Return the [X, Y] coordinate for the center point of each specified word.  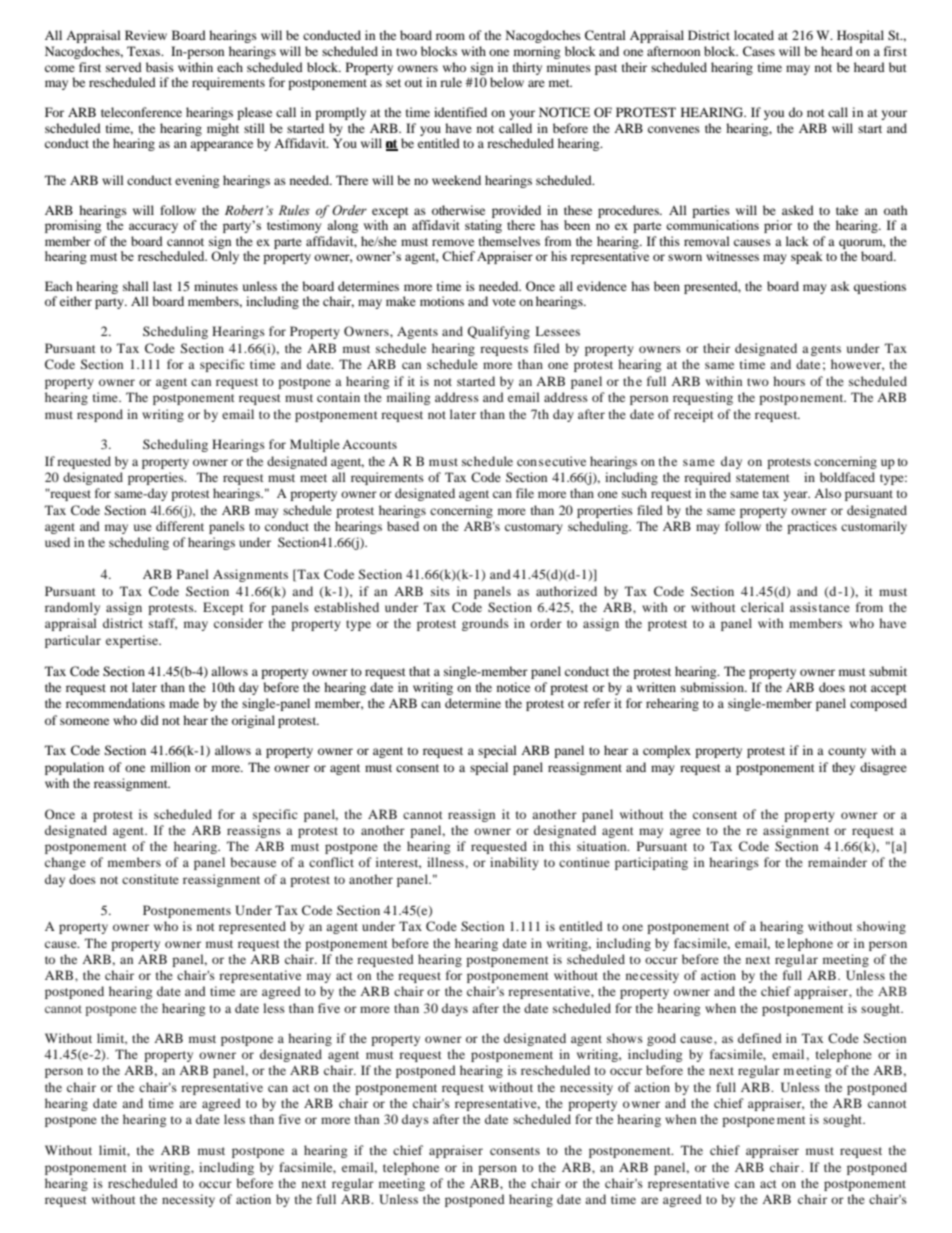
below [507, 82]
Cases [759, 51]
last [162, 286]
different [180, 526]
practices [812, 527]
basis [160, 67]
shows [625, 1038]
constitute [150, 879]
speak [807, 257]
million [170, 767]
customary [534, 528]
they [843, 768]
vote [504, 302]
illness [446, 862]
